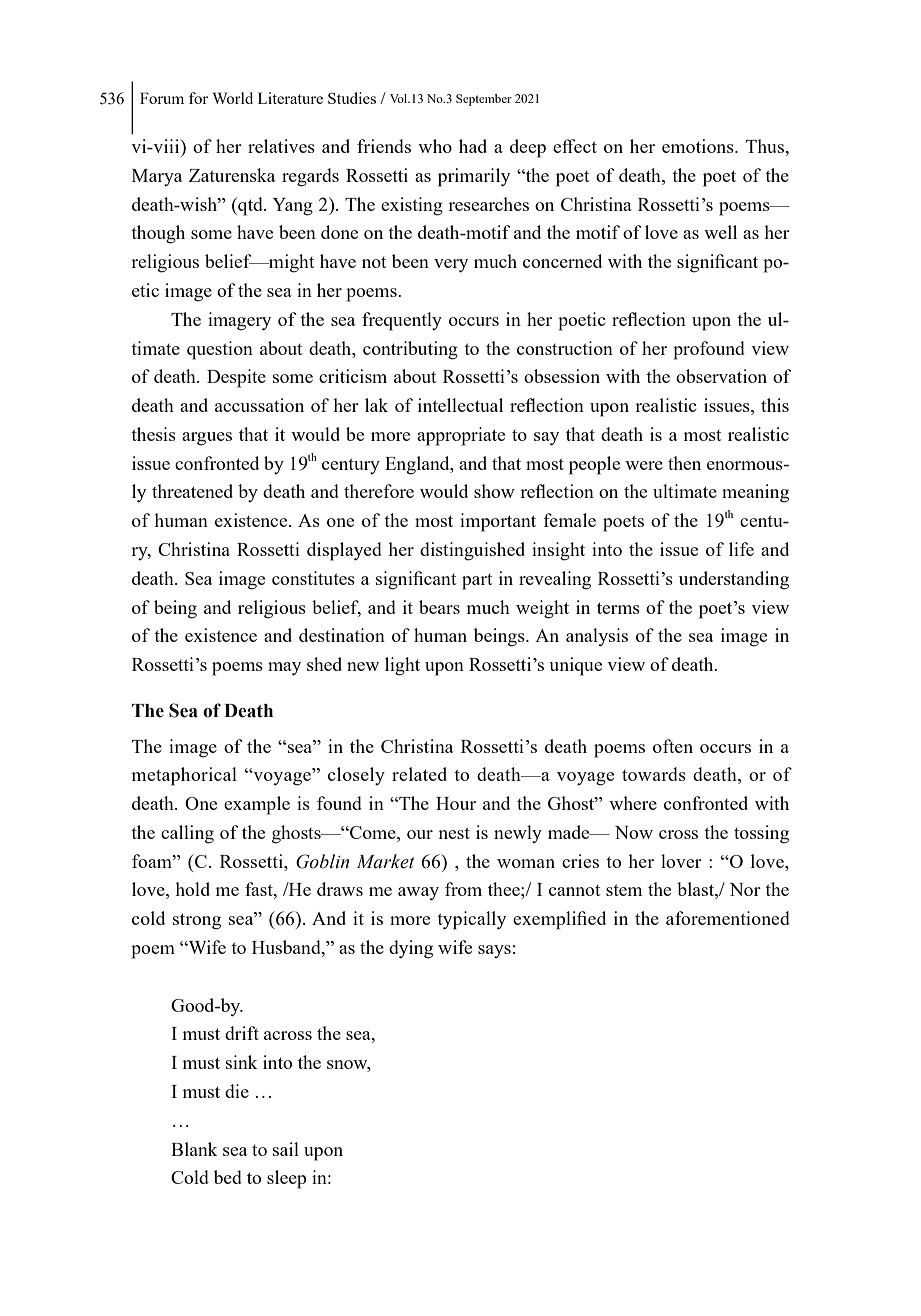 The height and width of the image is (1316, 921). Describe the element at coordinates (439, 607) in the image. I see `bears` at that location.
